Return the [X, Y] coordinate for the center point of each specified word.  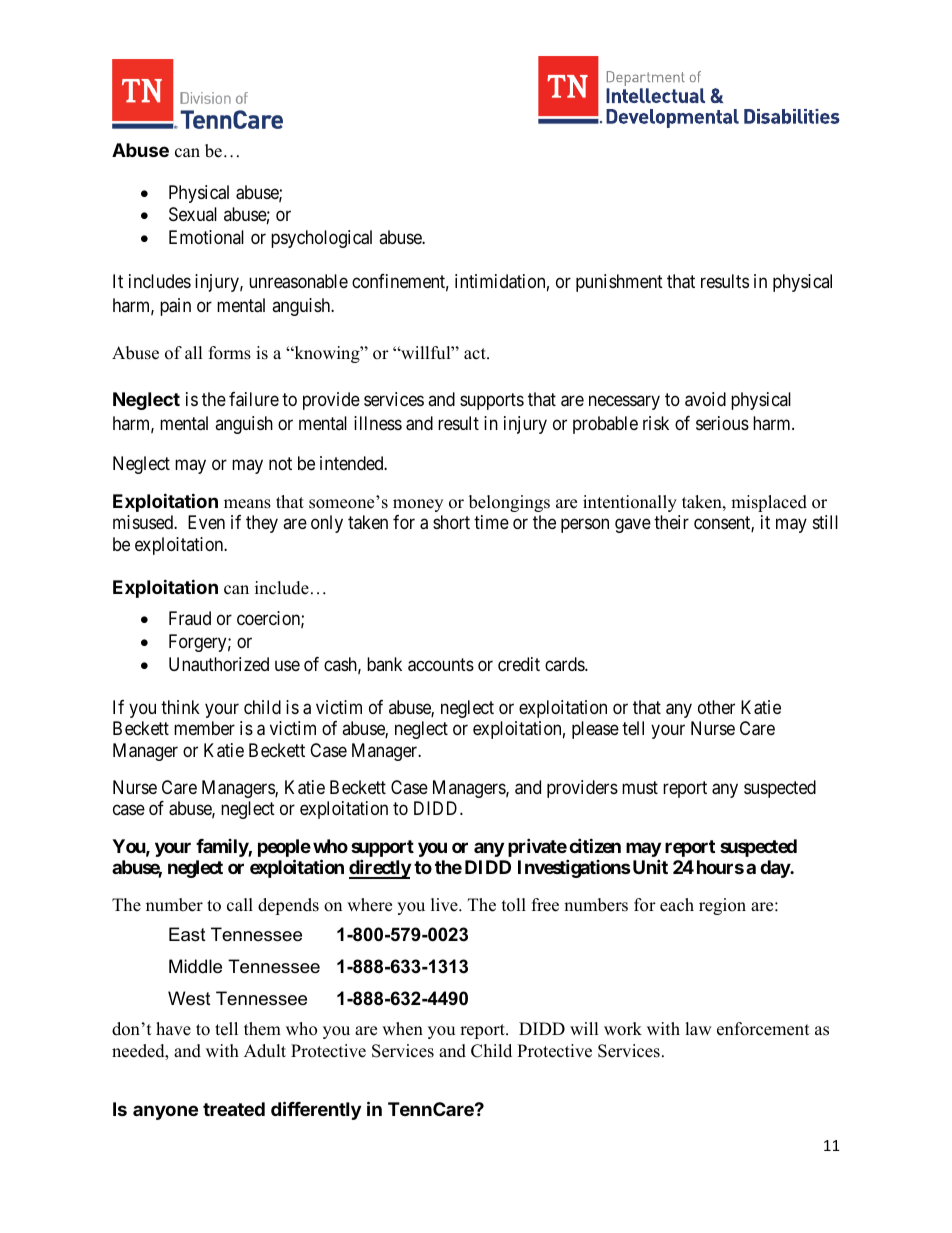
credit [519, 664]
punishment [619, 283]
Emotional [206, 237]
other [716, 707]
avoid [705, 399]
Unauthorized [219, 664]
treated [234, 1109]
